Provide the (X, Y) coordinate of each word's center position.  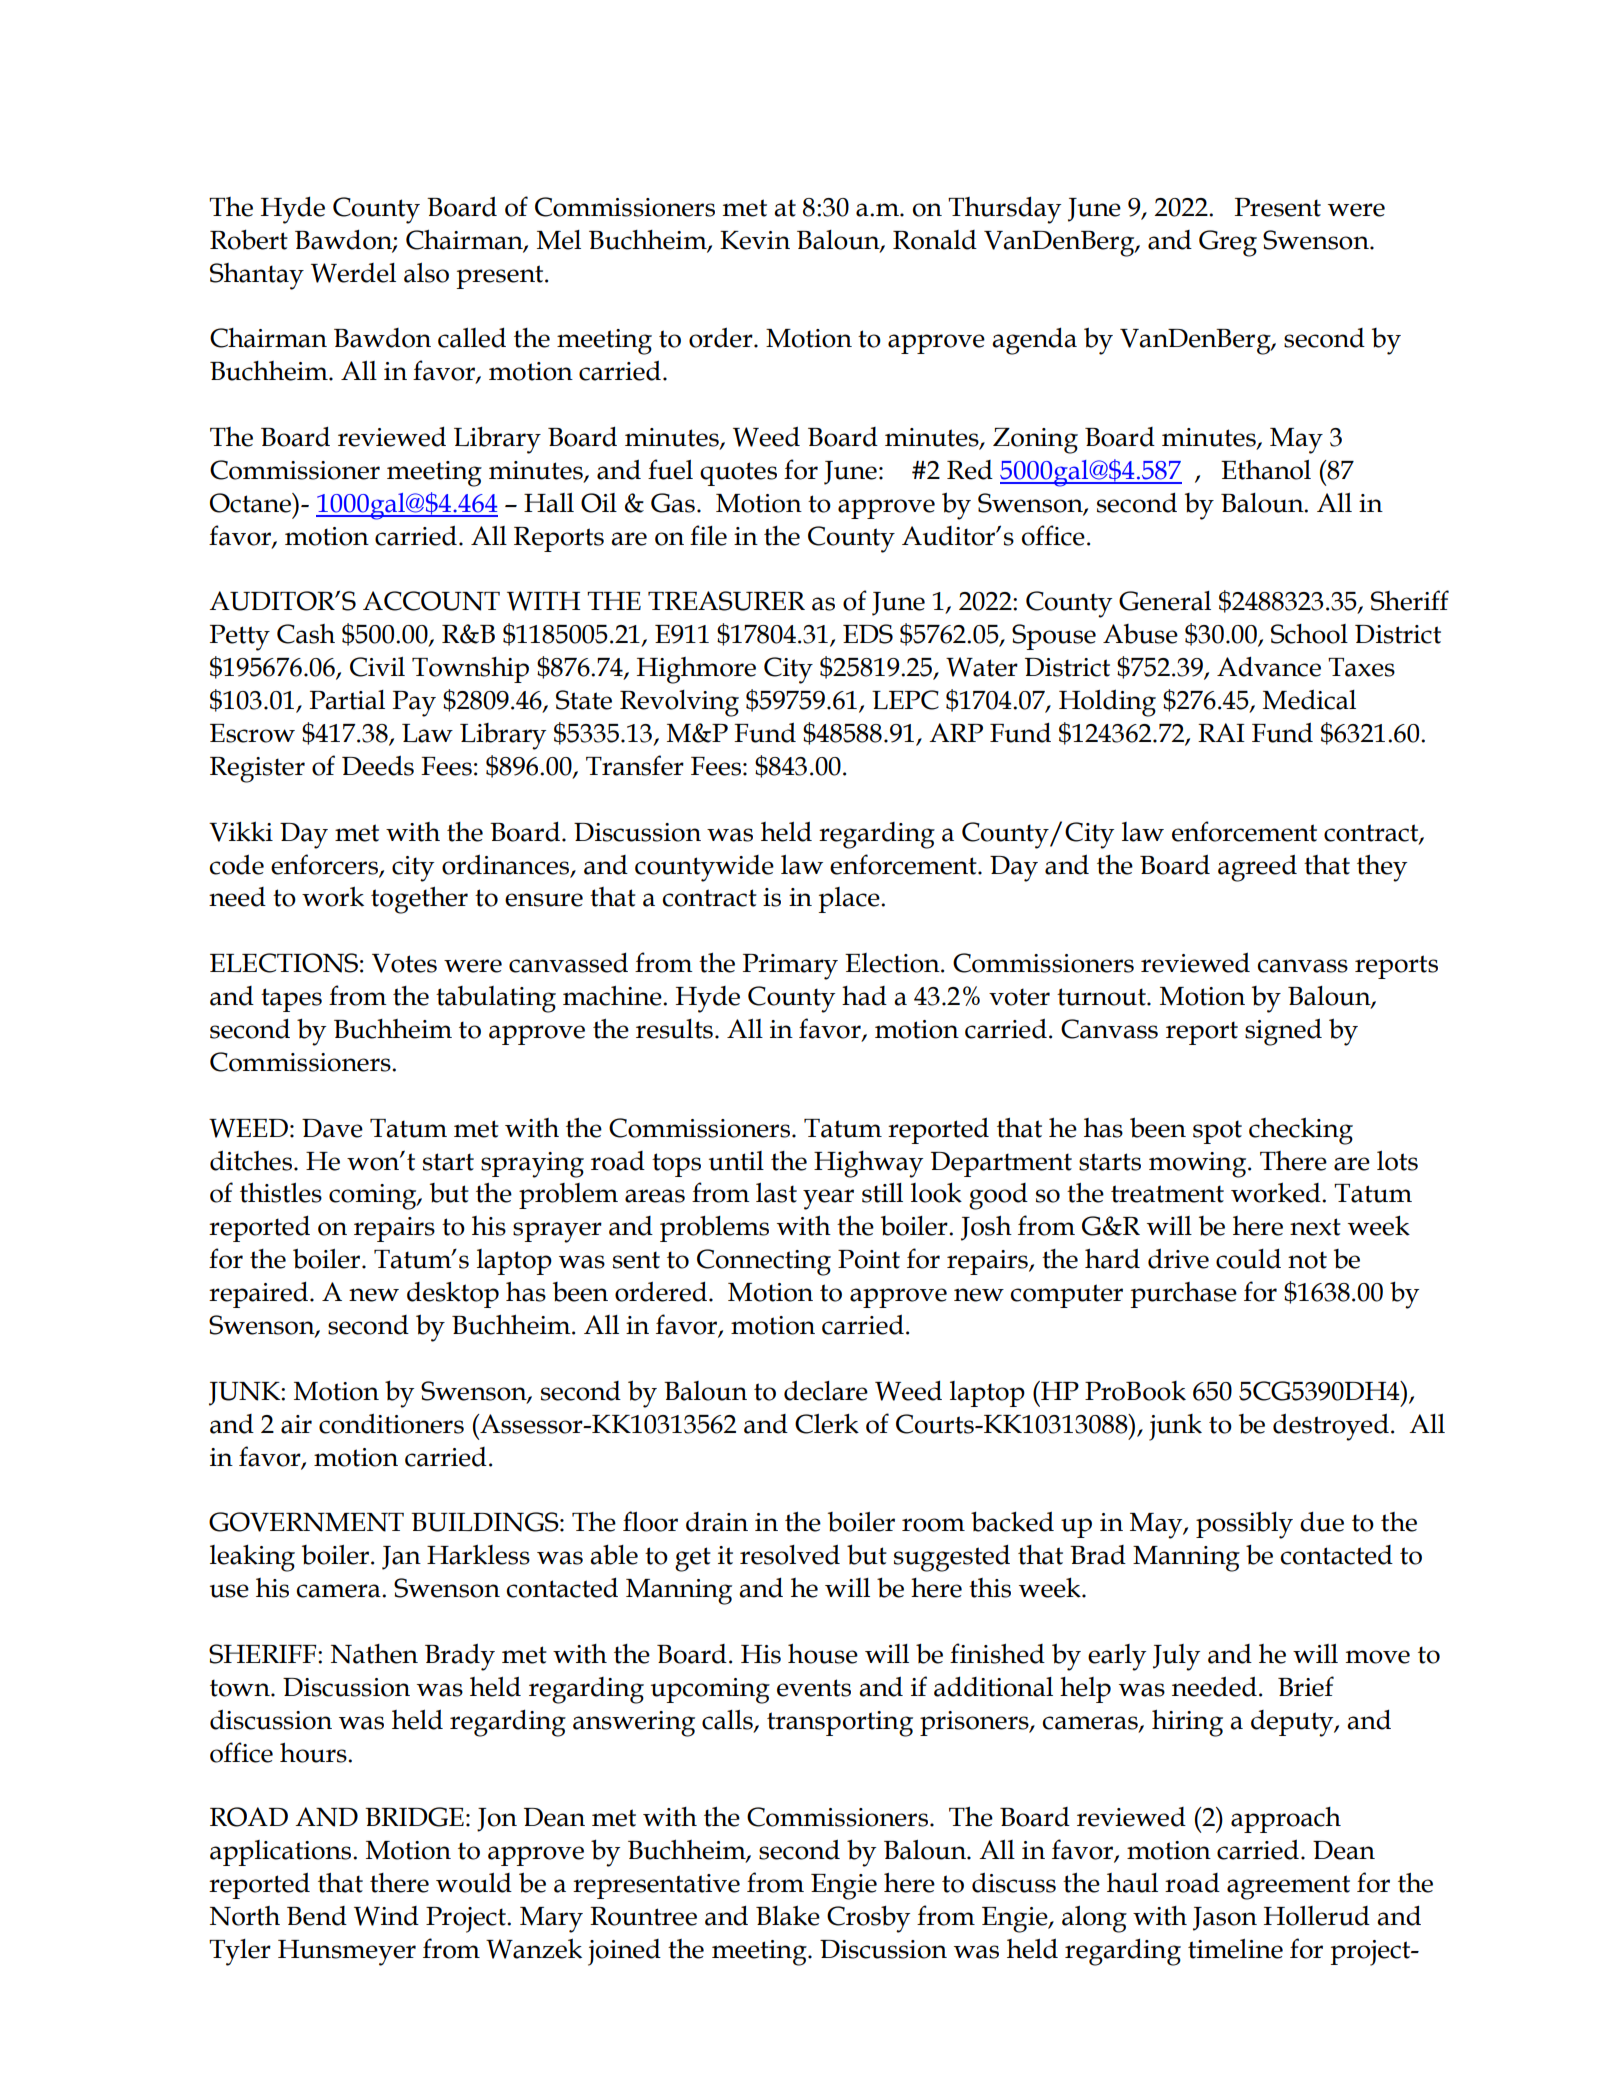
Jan (401, 1558)
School (1309, 634)
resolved (790, 1554)
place (850, 900)
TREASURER (726, 601)
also (426, 273)
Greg (1228, 243)
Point (869, 1259)
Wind (386, 1916)
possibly (1244, 1525)
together (419, 900)
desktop (453, 1295)
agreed (1257, 868)
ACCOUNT (431, 601)
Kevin (755, 240)
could (1248, 1258)
